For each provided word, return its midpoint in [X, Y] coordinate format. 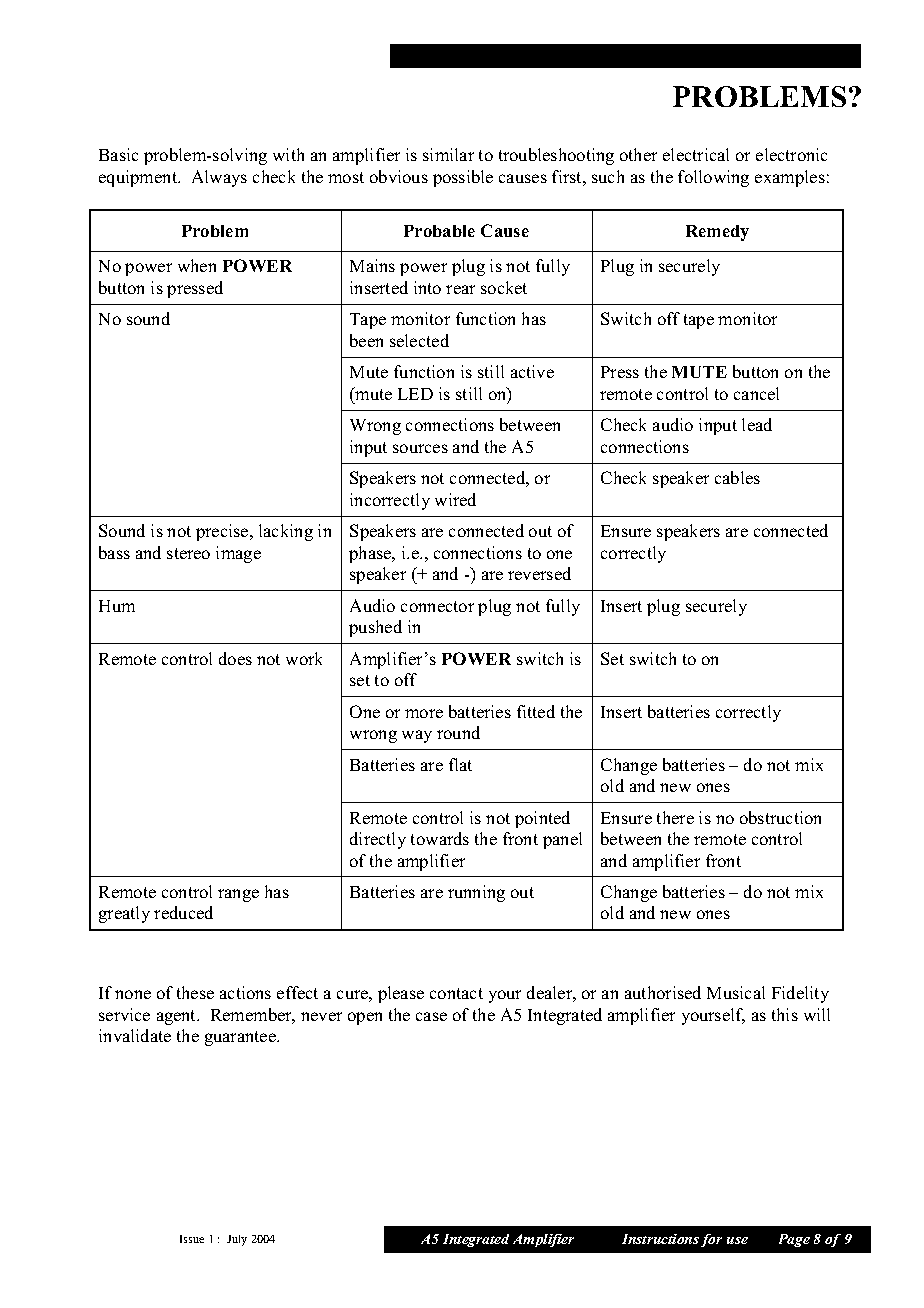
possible [463, 178]
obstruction [780, 817]
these [195, 992]
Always [219, 178]
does [235, 658]
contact [456, 993]
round [458, 732]
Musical [736, 992]
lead [757, 424]
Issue [192, 1239]
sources [420, 448]
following [713, 178]
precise [223, 532]
